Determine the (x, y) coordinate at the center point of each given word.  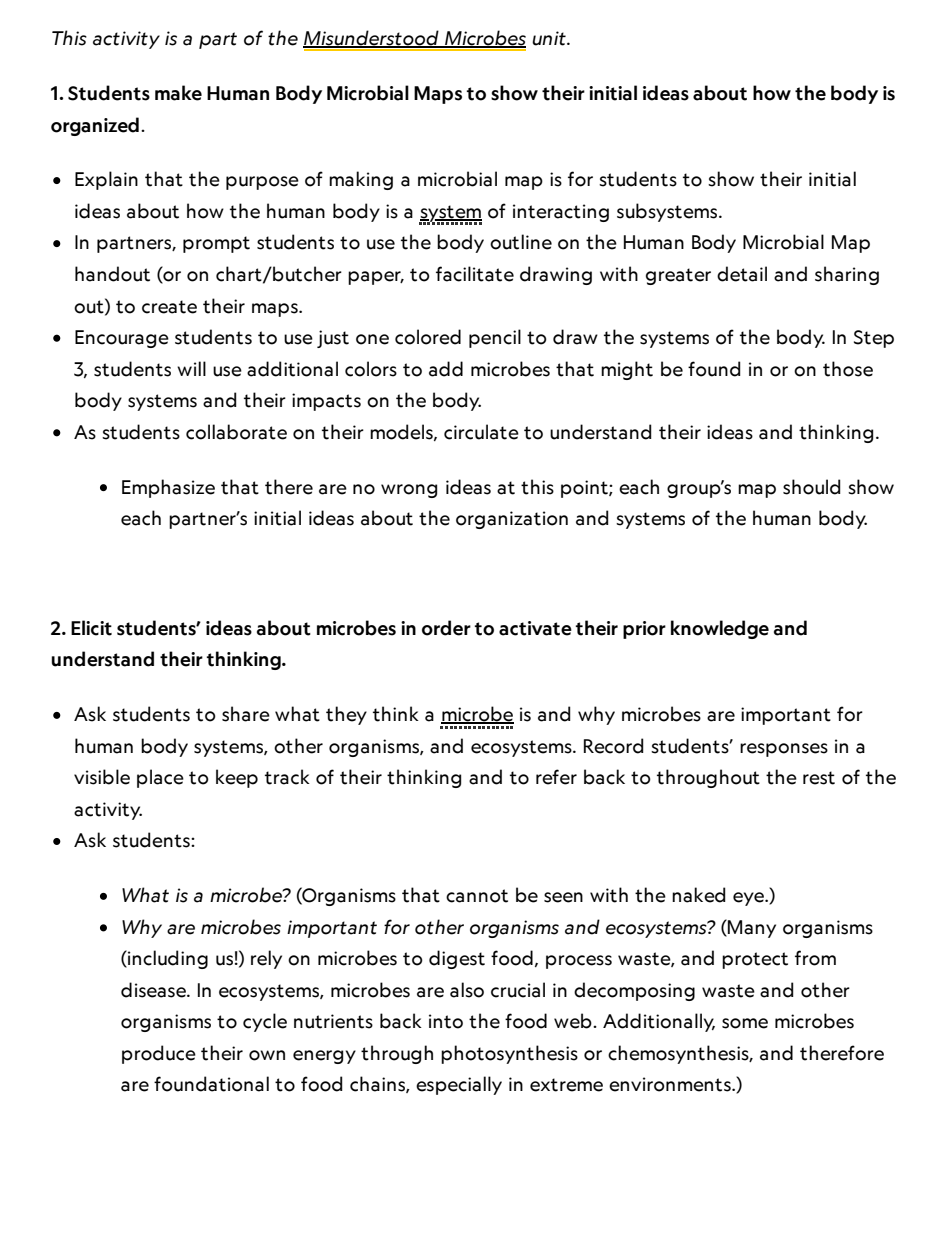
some (745, 1023)
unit (550, 38)
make (178, 93)
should (812, 487)
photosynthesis (509, 1054)
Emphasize (168, 488)
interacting (561, 213)
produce (159, 1054)
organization (512, 520)
